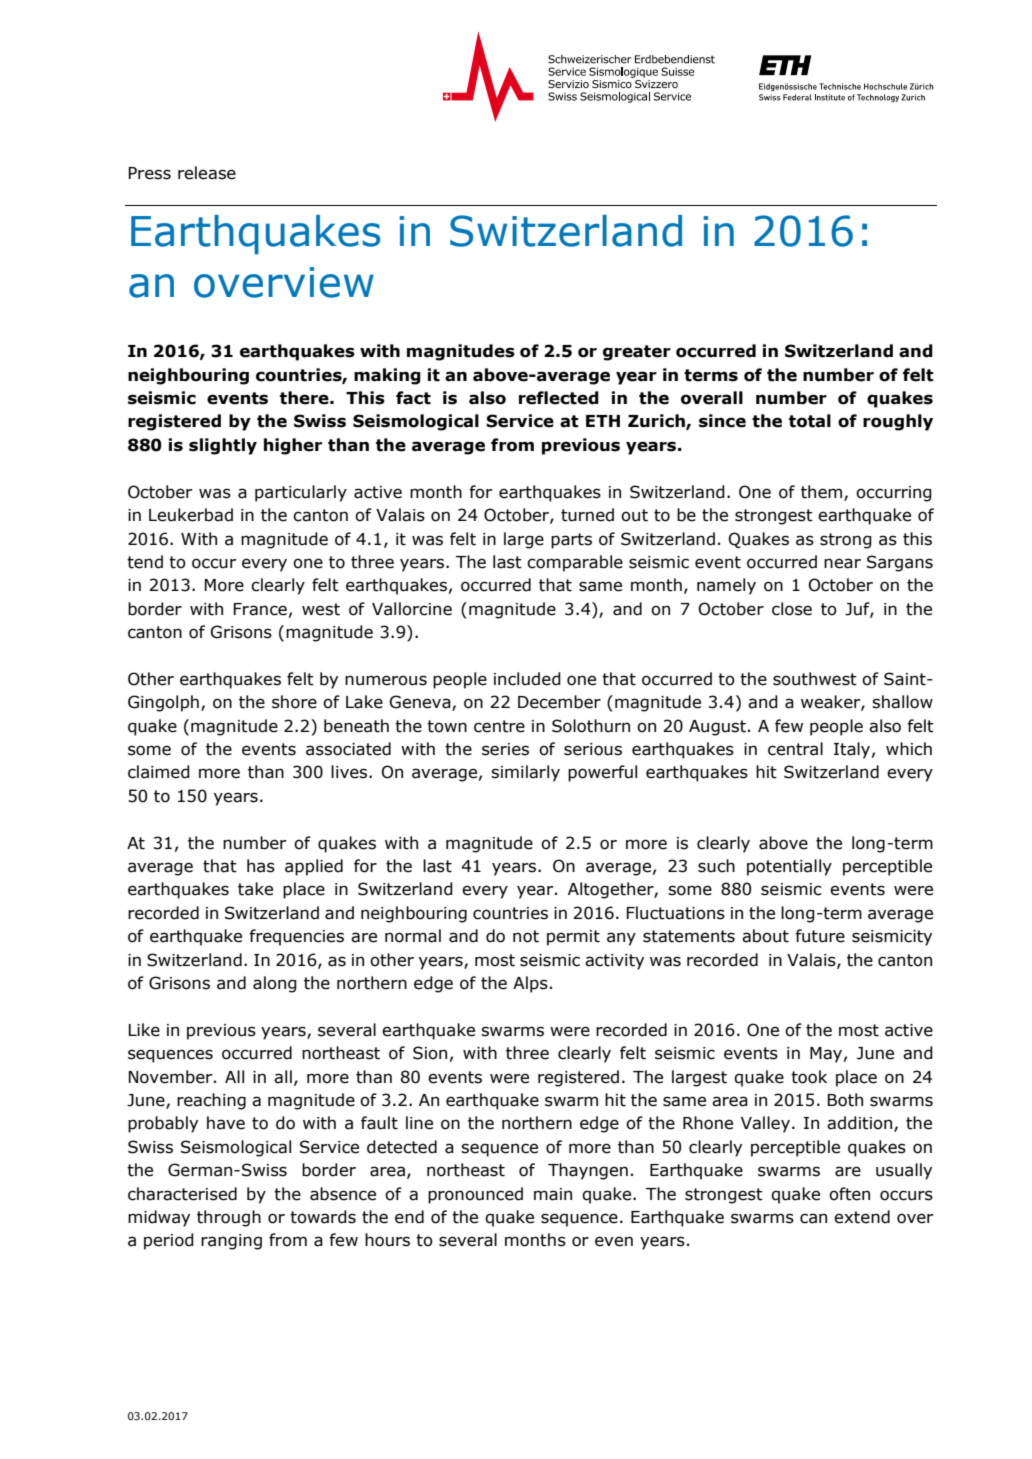  What do you see at coordinates (559, 702) in the page?
I see `December` at bounding box center [559, 702].
